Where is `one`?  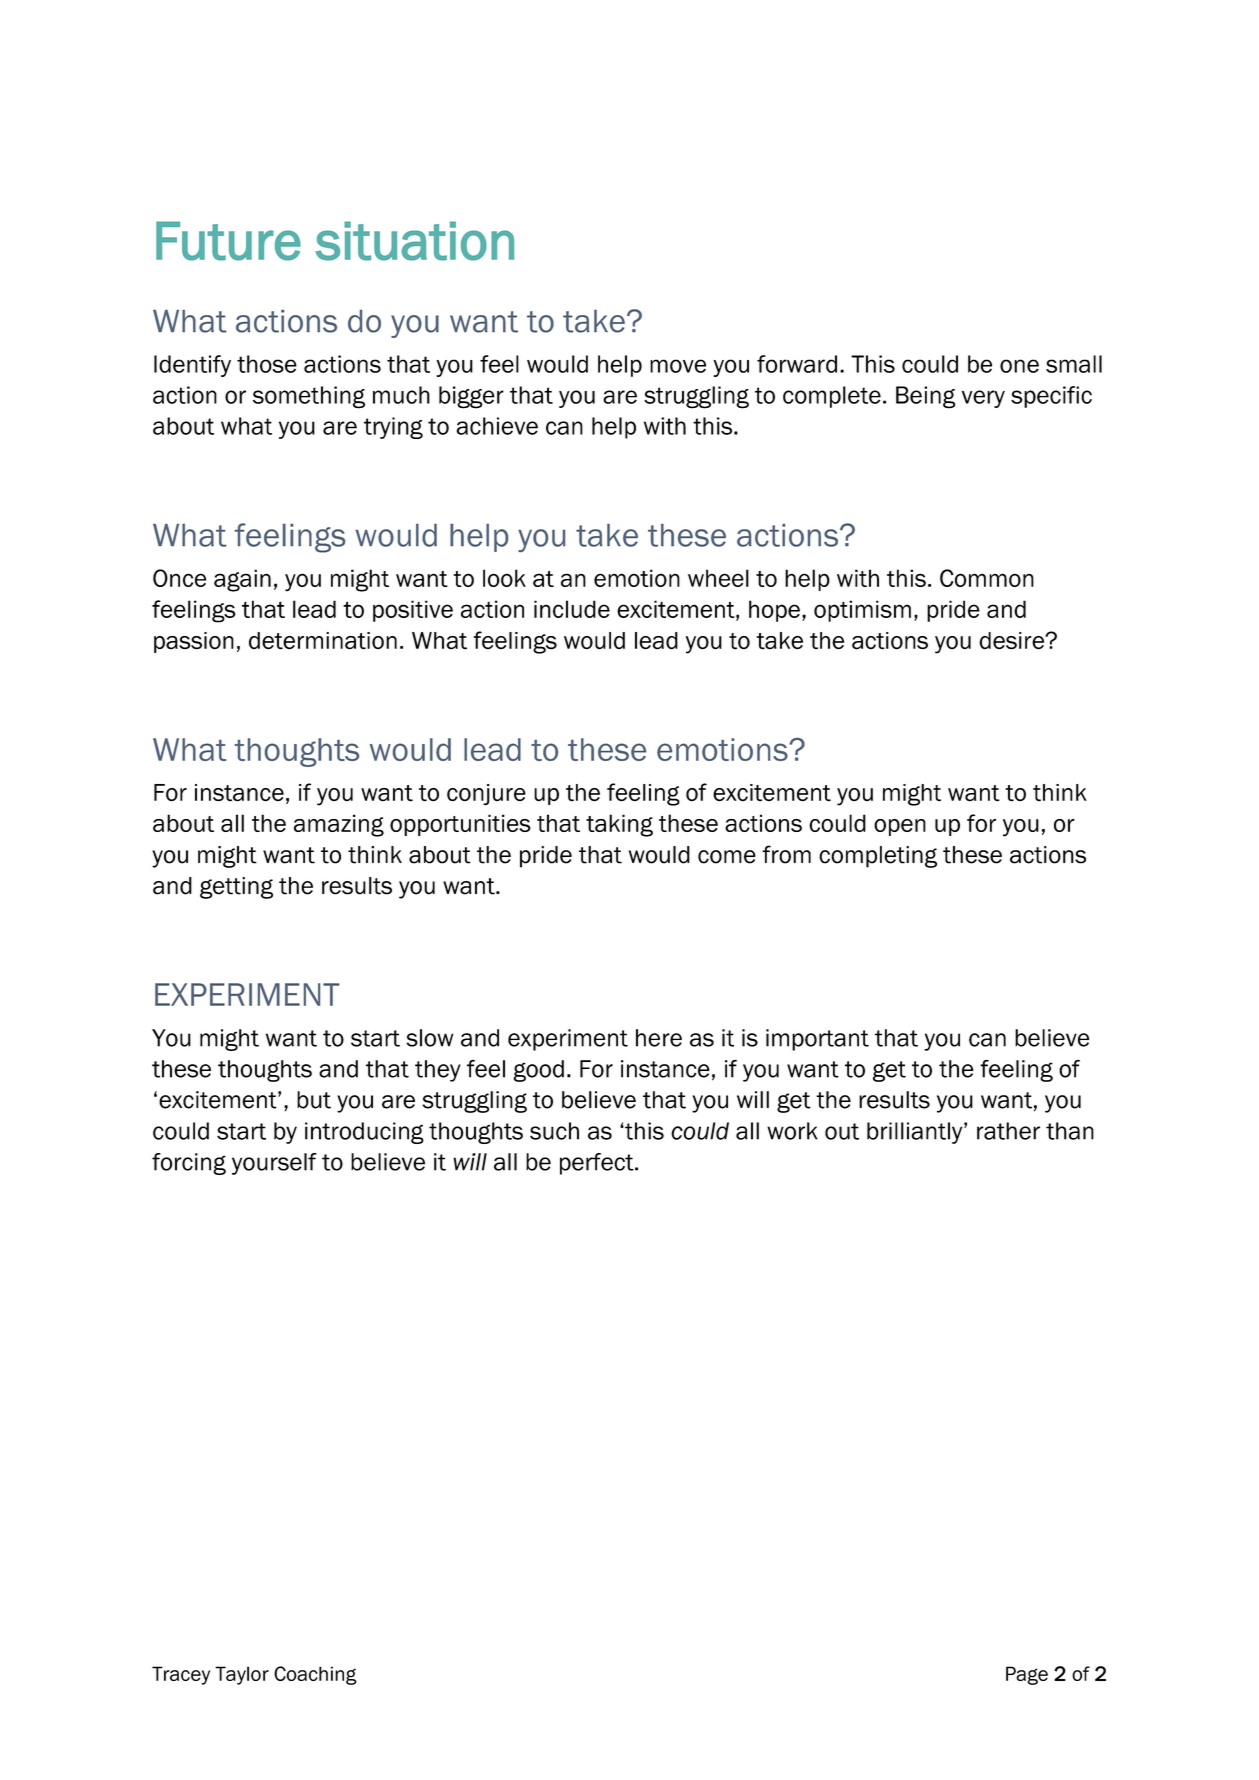 one is located at coordinates (1019, 366).
